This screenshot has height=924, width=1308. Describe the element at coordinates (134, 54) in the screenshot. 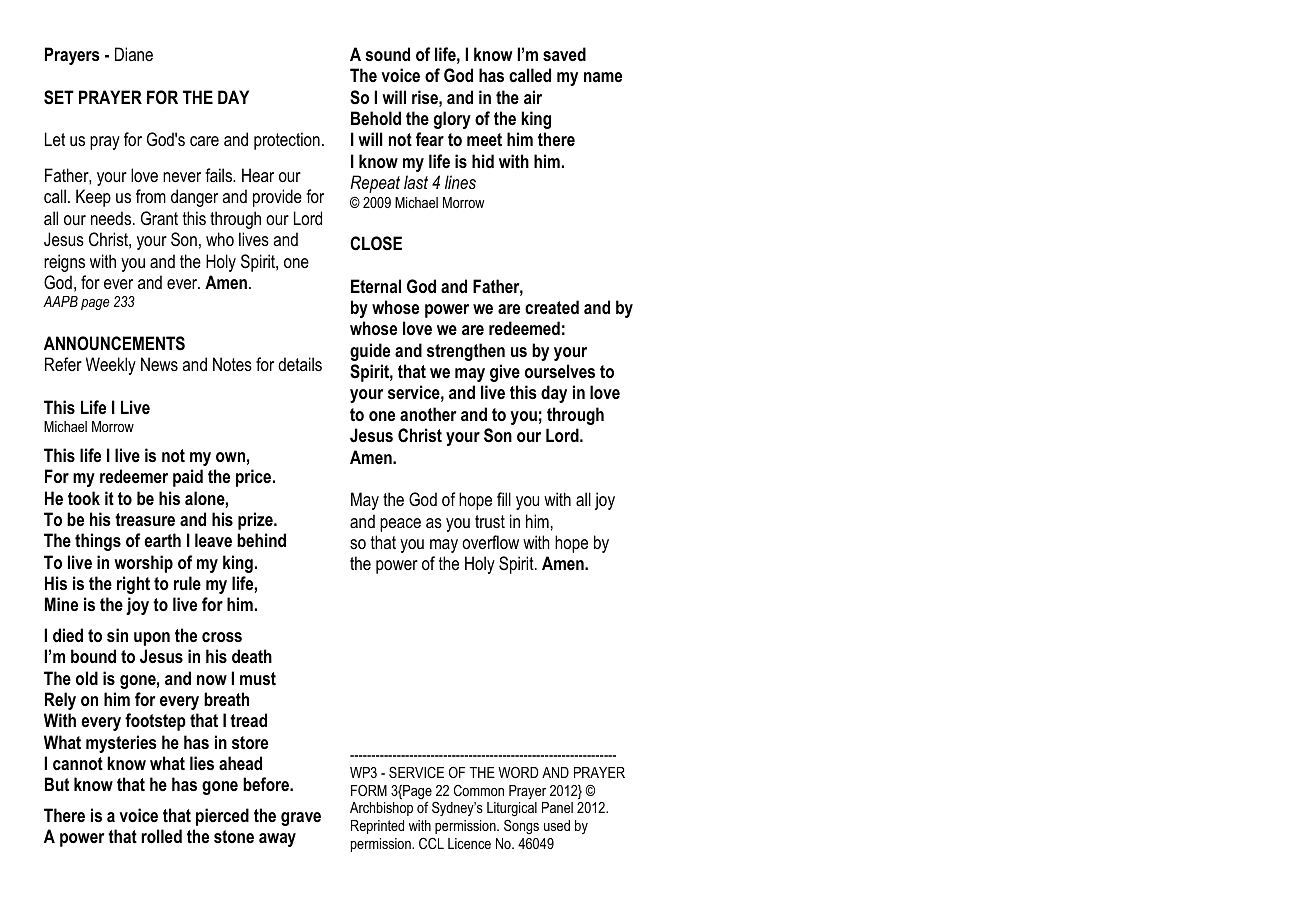

I see `Diane` at that location.
